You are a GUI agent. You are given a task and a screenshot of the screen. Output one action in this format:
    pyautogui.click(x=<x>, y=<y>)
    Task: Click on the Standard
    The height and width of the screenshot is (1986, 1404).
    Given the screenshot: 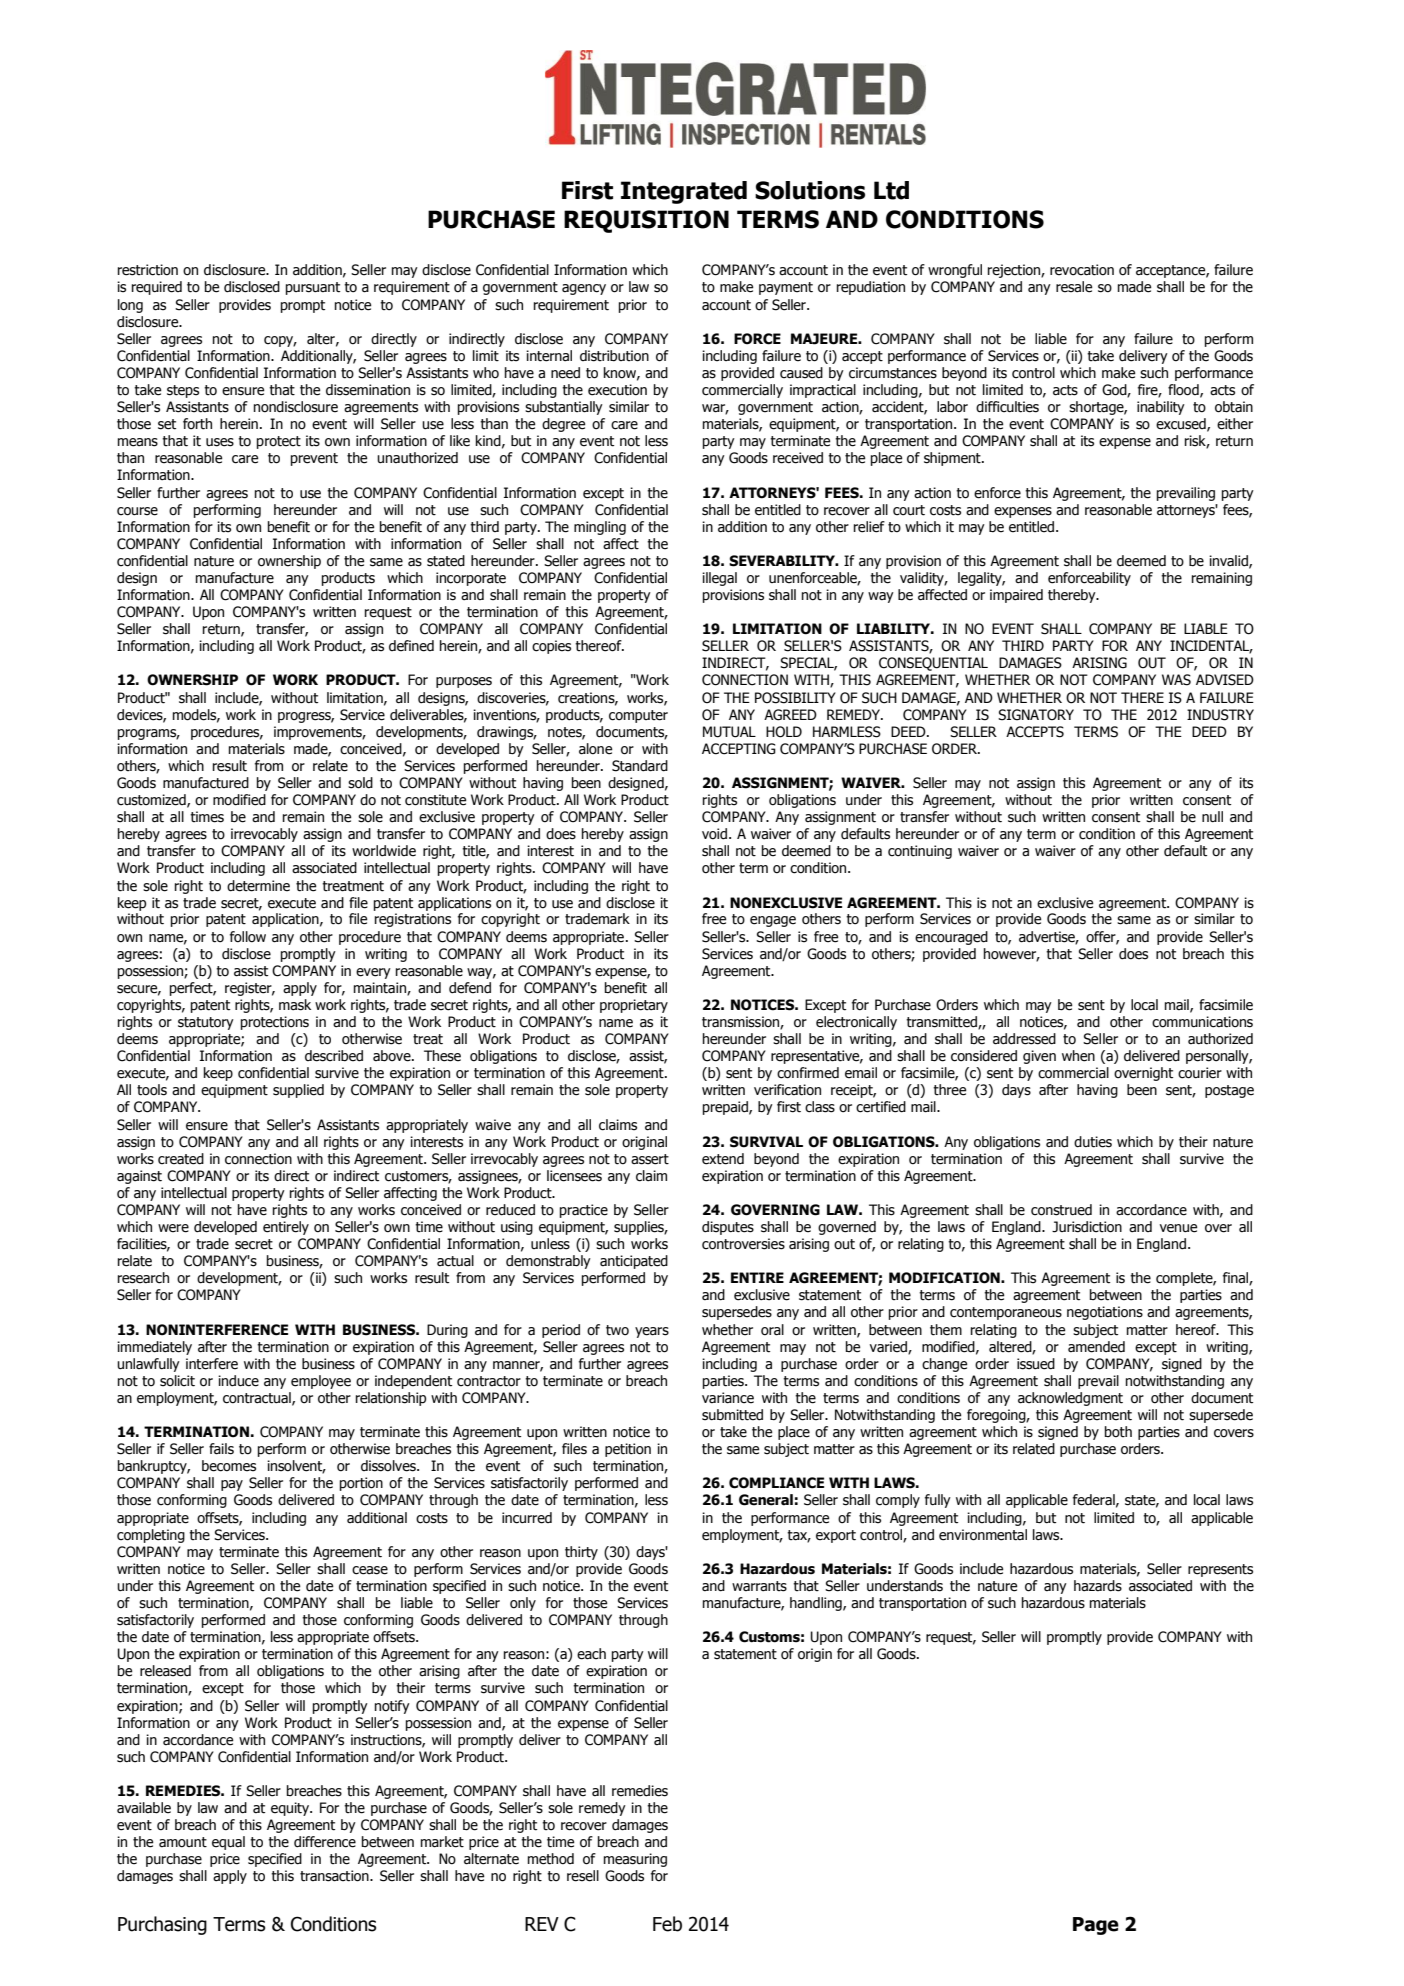 What is the action you would take?
    pyautogui.click(x=640, y=766)
